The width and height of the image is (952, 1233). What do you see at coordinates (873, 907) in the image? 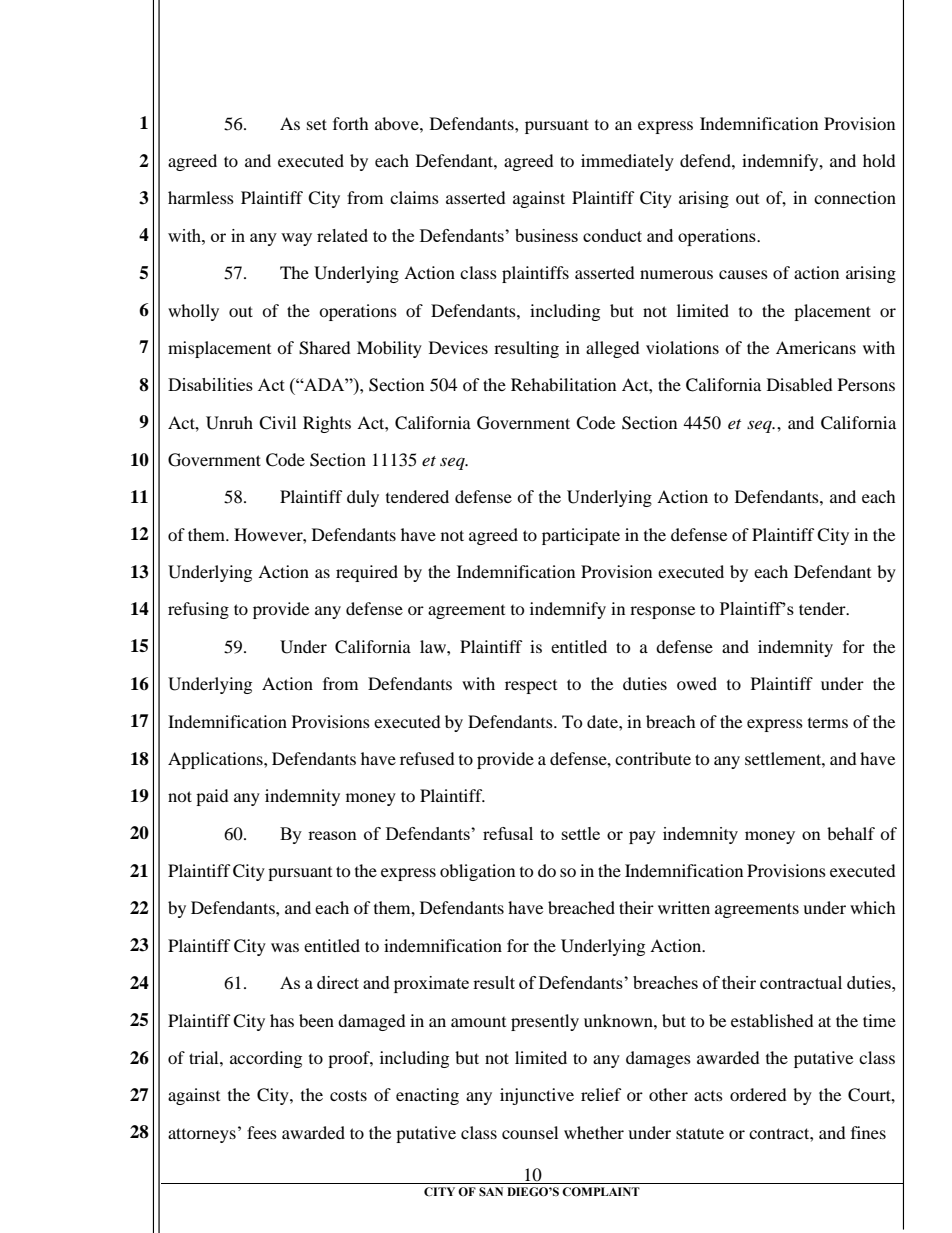
I see `which` at bounding box center [873, 907].
